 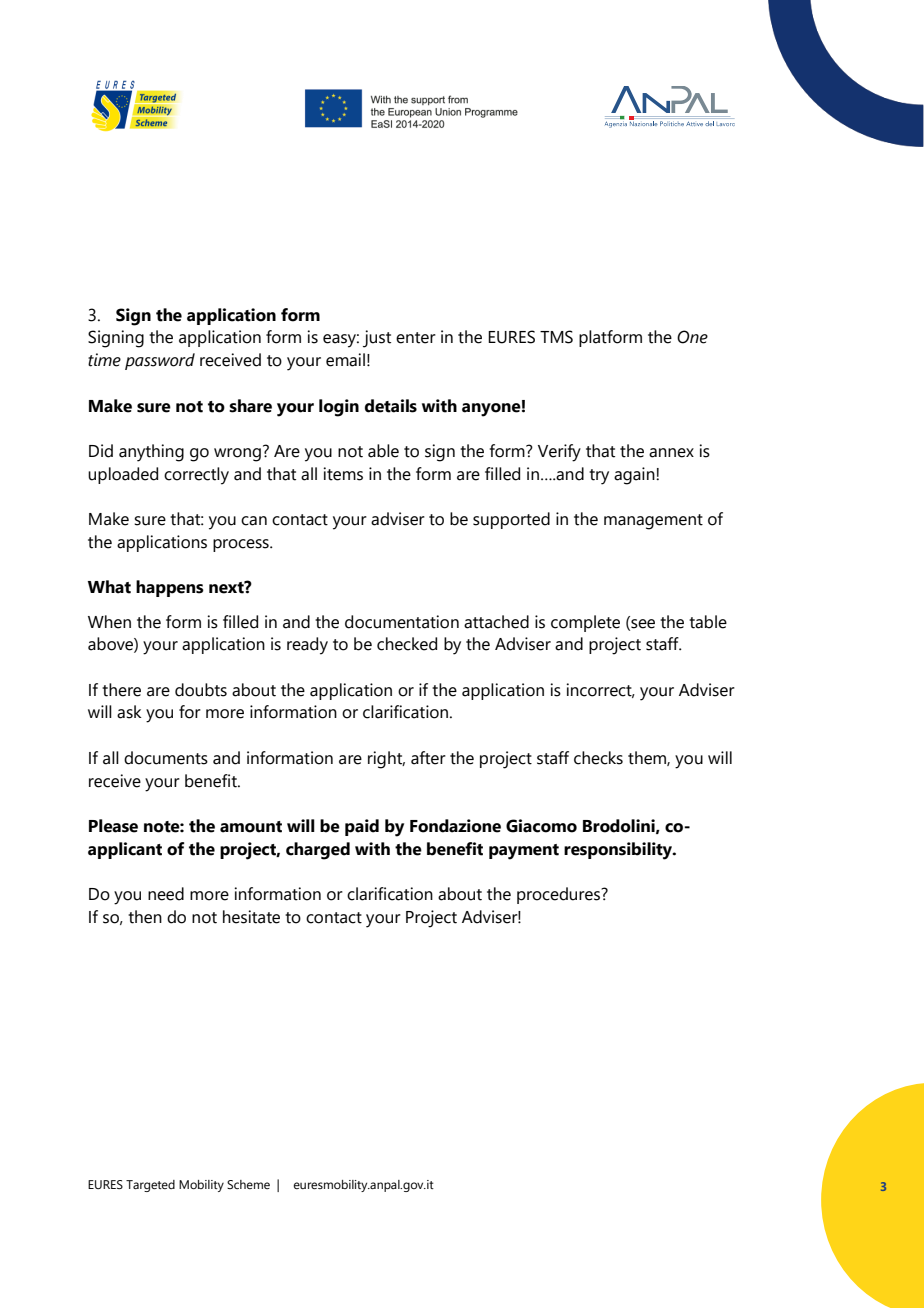 What do you see at coordinates (166, 758) in the screenshot?
I see `documents` at bounding box center [166, 758].
